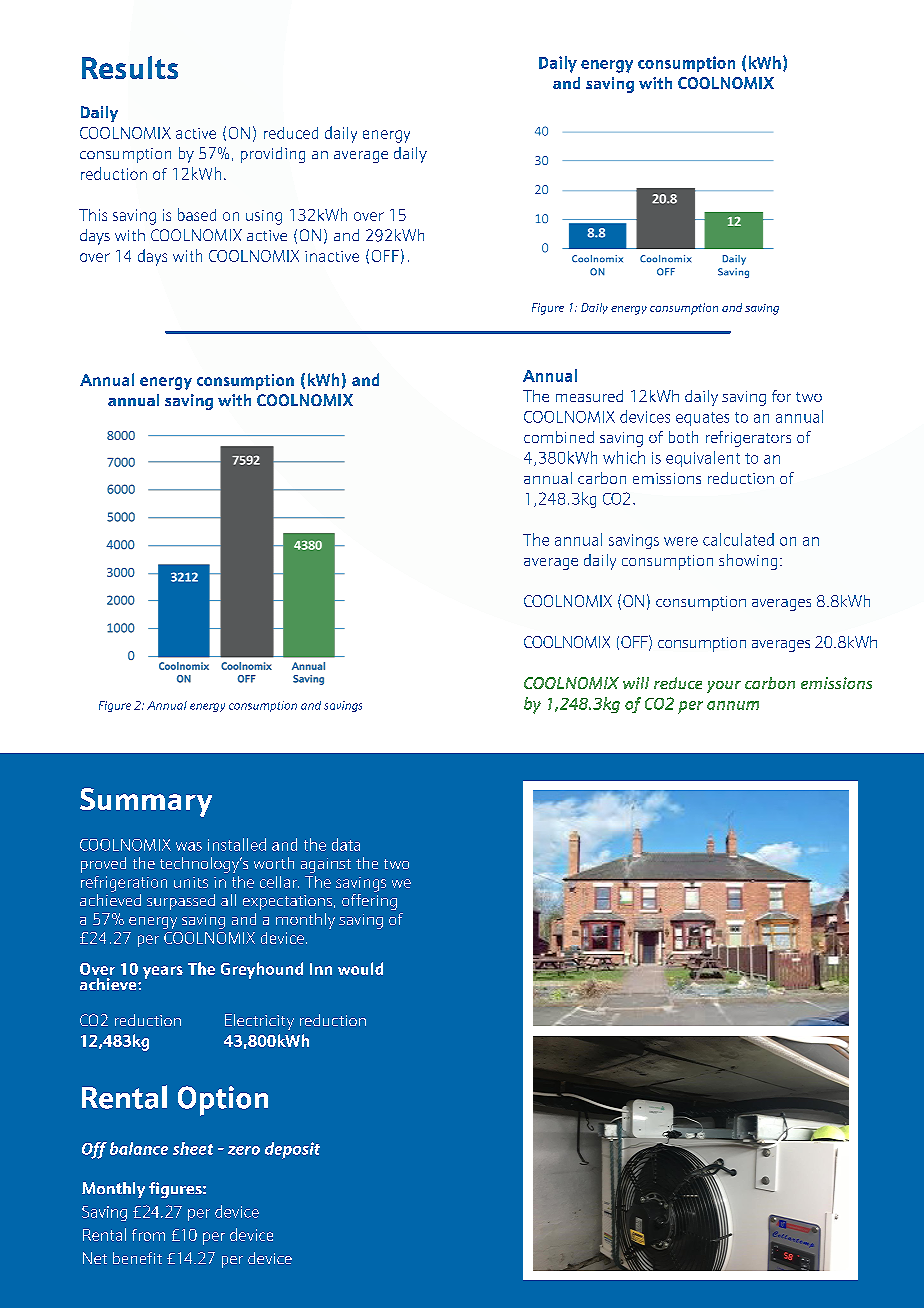  What do you see at coordinates (724, 687) in the image?
I see `your` at bounding box center [724, 687].
